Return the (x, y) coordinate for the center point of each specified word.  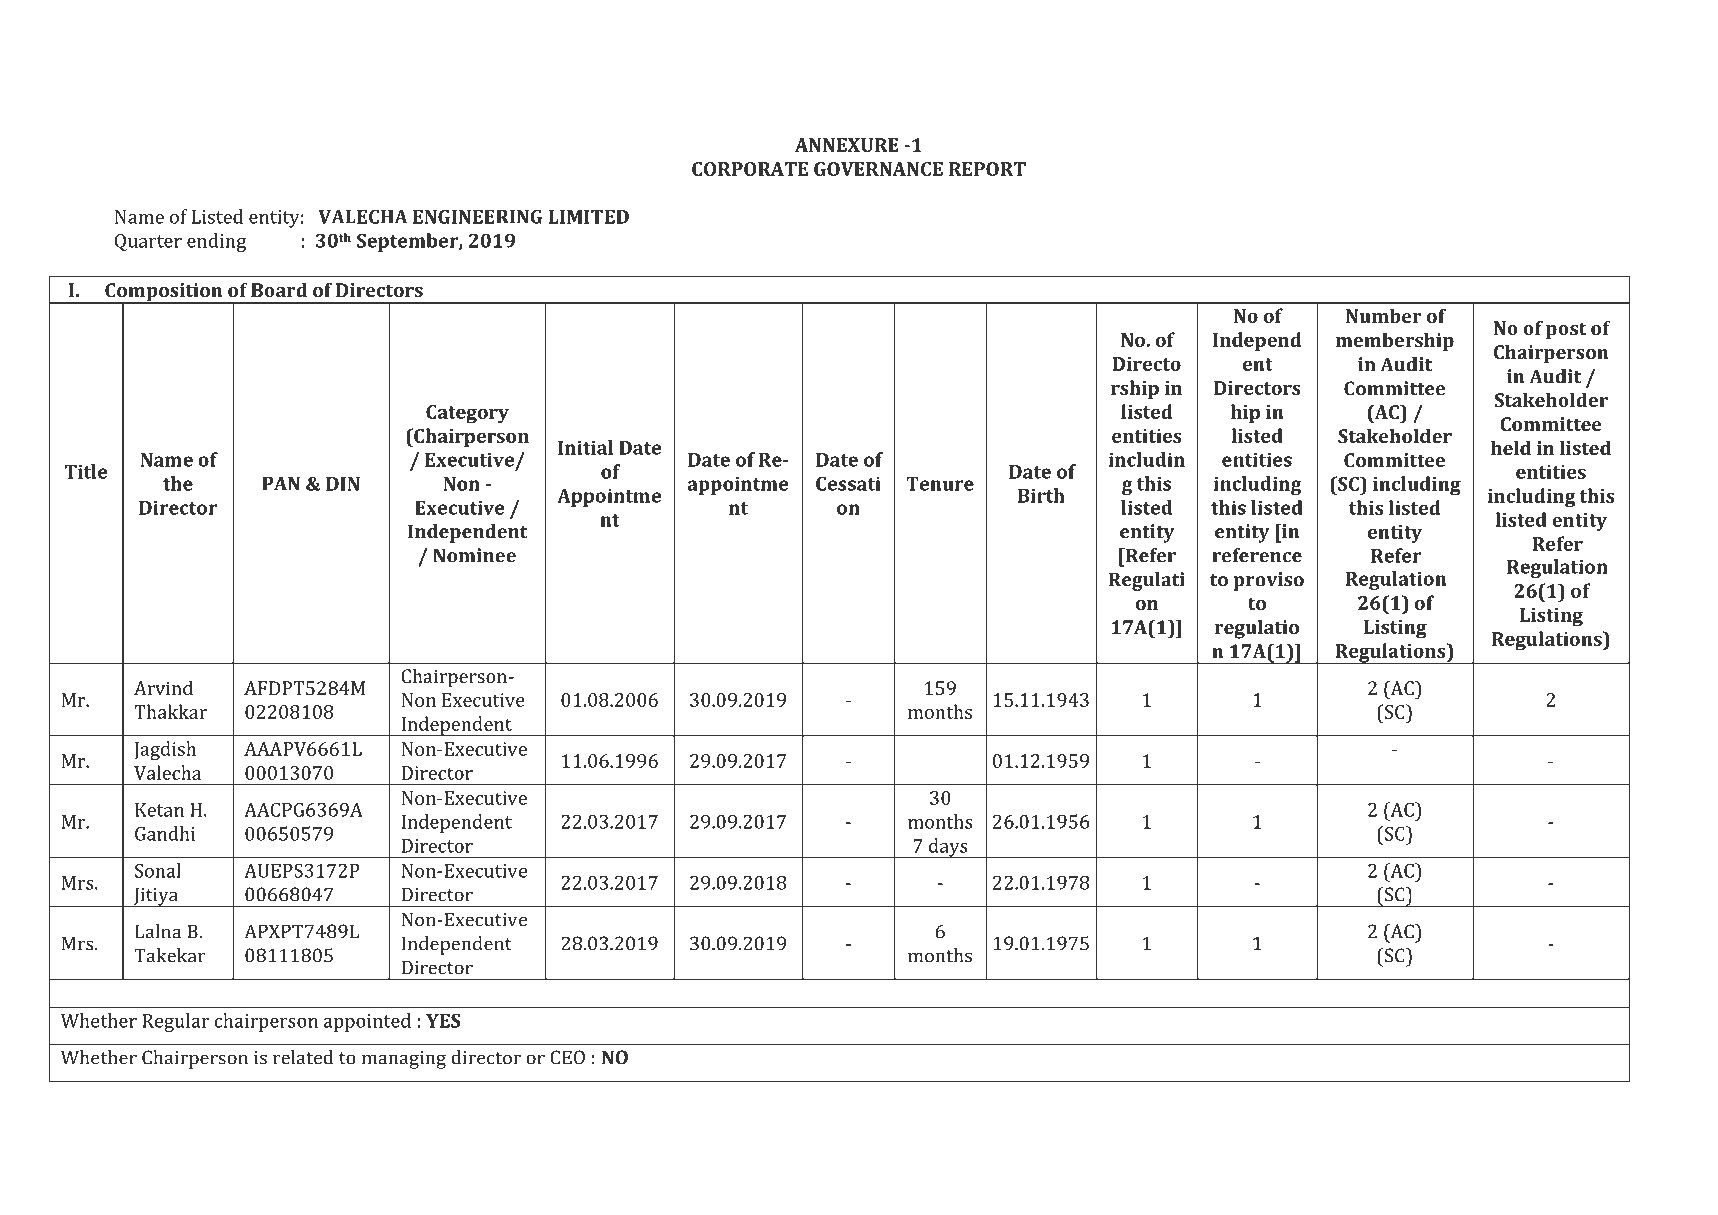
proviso (1268, 581)
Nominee (474, 555)
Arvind (163, 688)
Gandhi (165, 833)
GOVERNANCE (878, 169)
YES (443, 1021)
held (1511, 447)
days (948, 848)
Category (467, 414)
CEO (567, 1057)
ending (216, 242)
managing (404, 1060)
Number (1384, 315)
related (303, 1057)
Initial (585, 447)
